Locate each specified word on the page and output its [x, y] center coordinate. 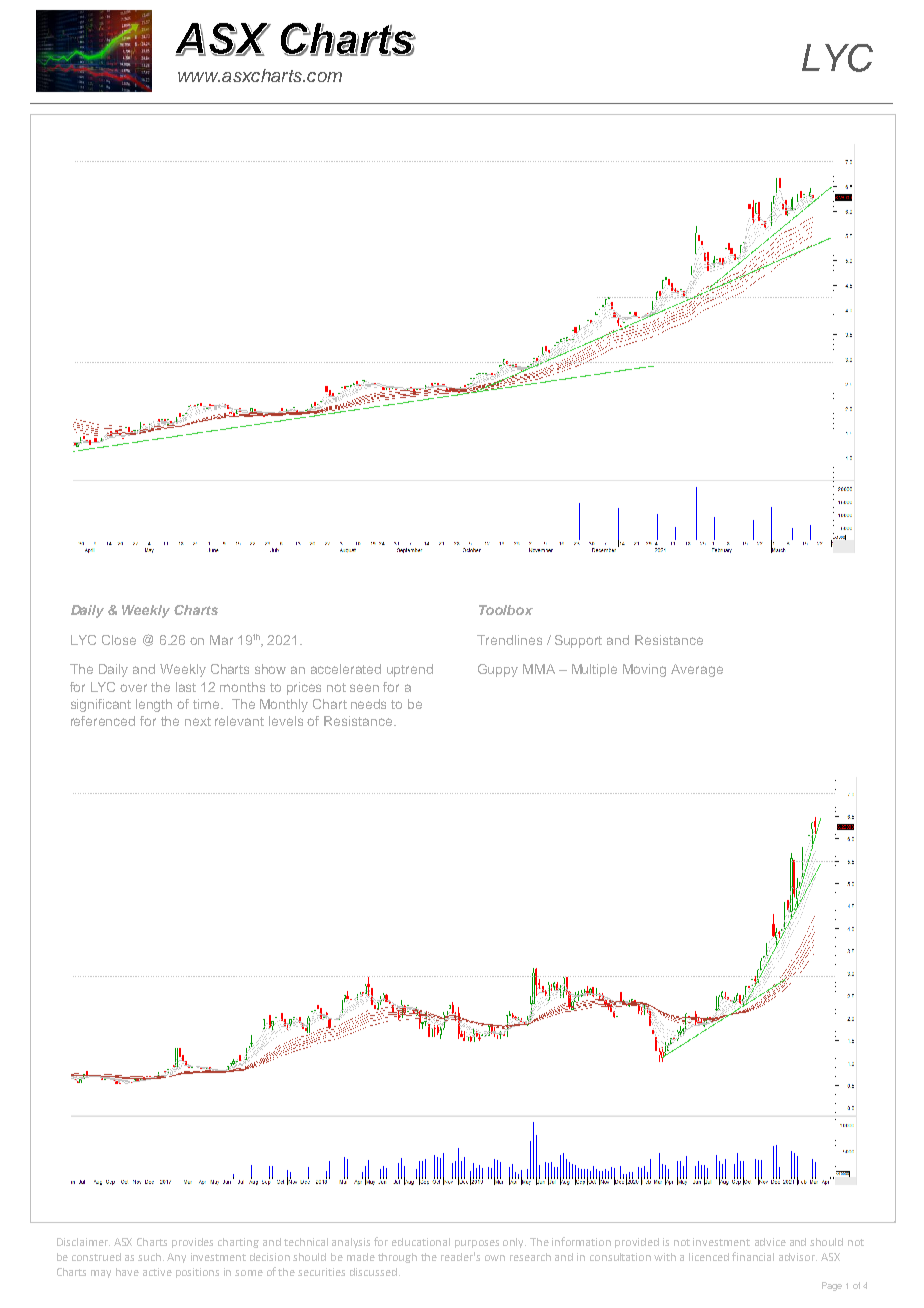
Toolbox [506, 610]
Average [697, 670]
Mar [221, 640]
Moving [644, 670]
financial [753, 1256]
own [495, 1258]
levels [286, 721]
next [198, 721]
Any [176, 1258]
